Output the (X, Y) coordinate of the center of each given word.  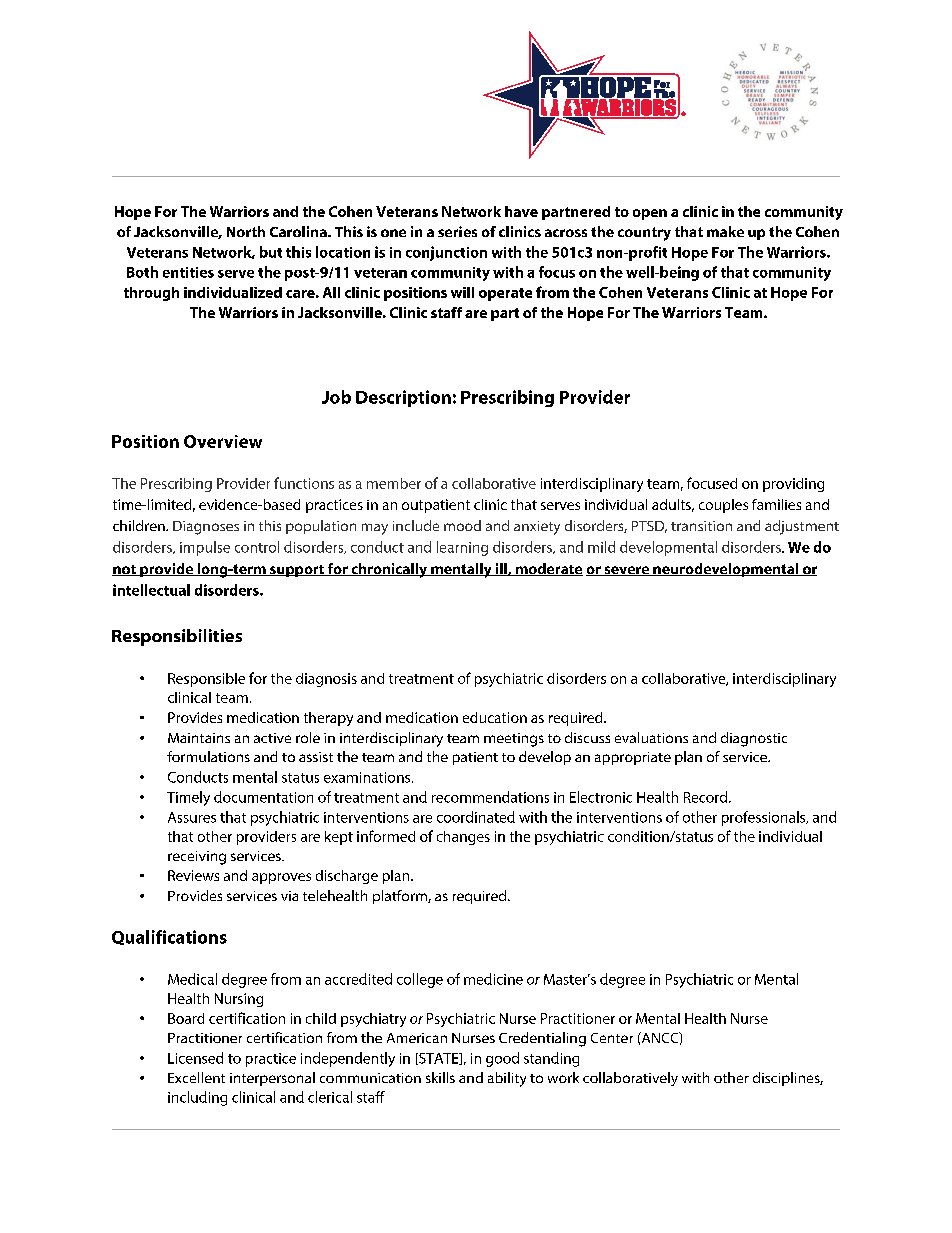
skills (440, 1077)
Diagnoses (206, 528)
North (246, 231)
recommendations (490, 797)
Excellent (196, 1077)
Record (707, 797)
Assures (192, 817)
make (725, 231)
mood (462, 525)
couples (723, 506)
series (457, 231)
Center (612, 1038)
